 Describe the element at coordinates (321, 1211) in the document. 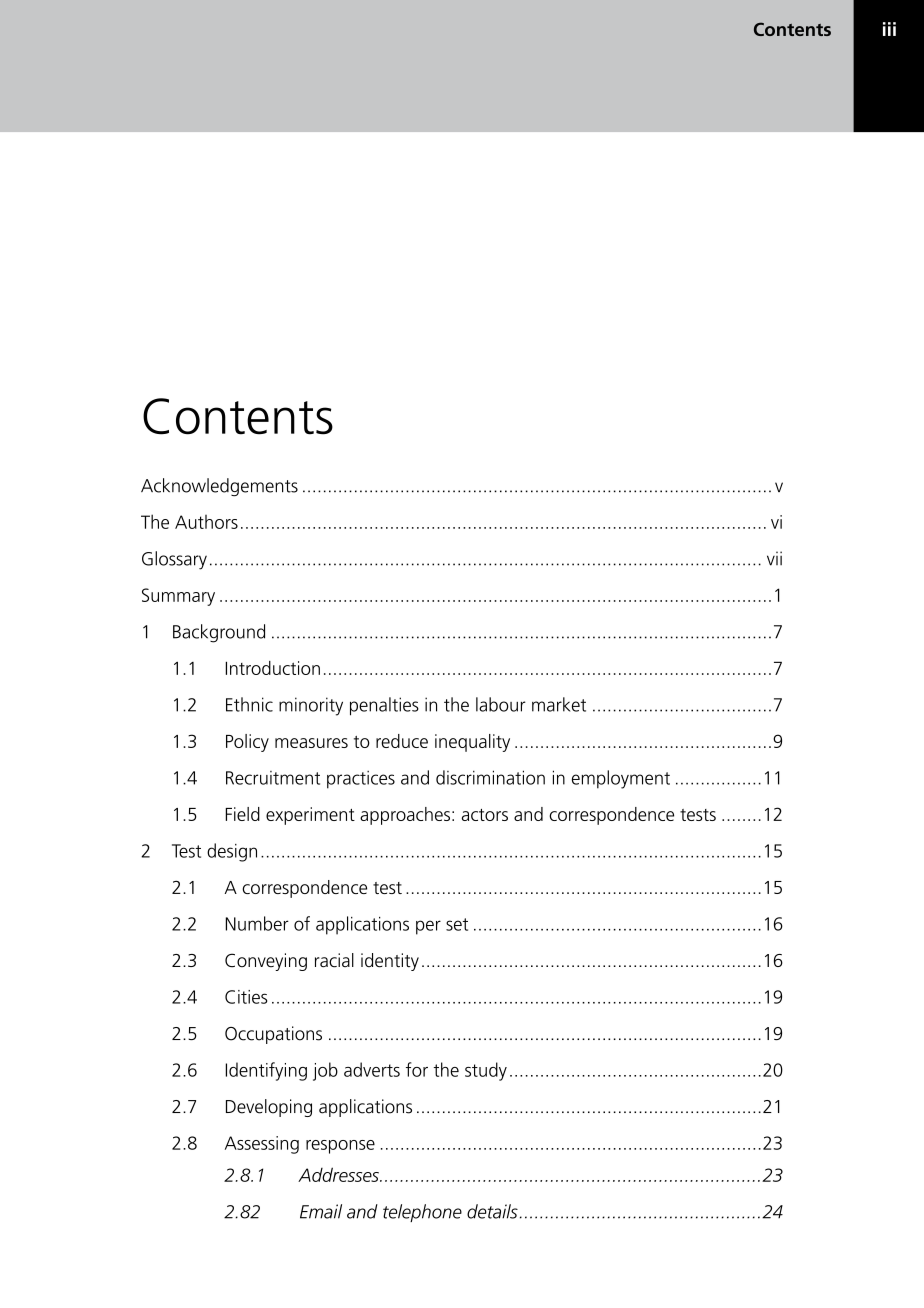

I see `Email` at that location.
